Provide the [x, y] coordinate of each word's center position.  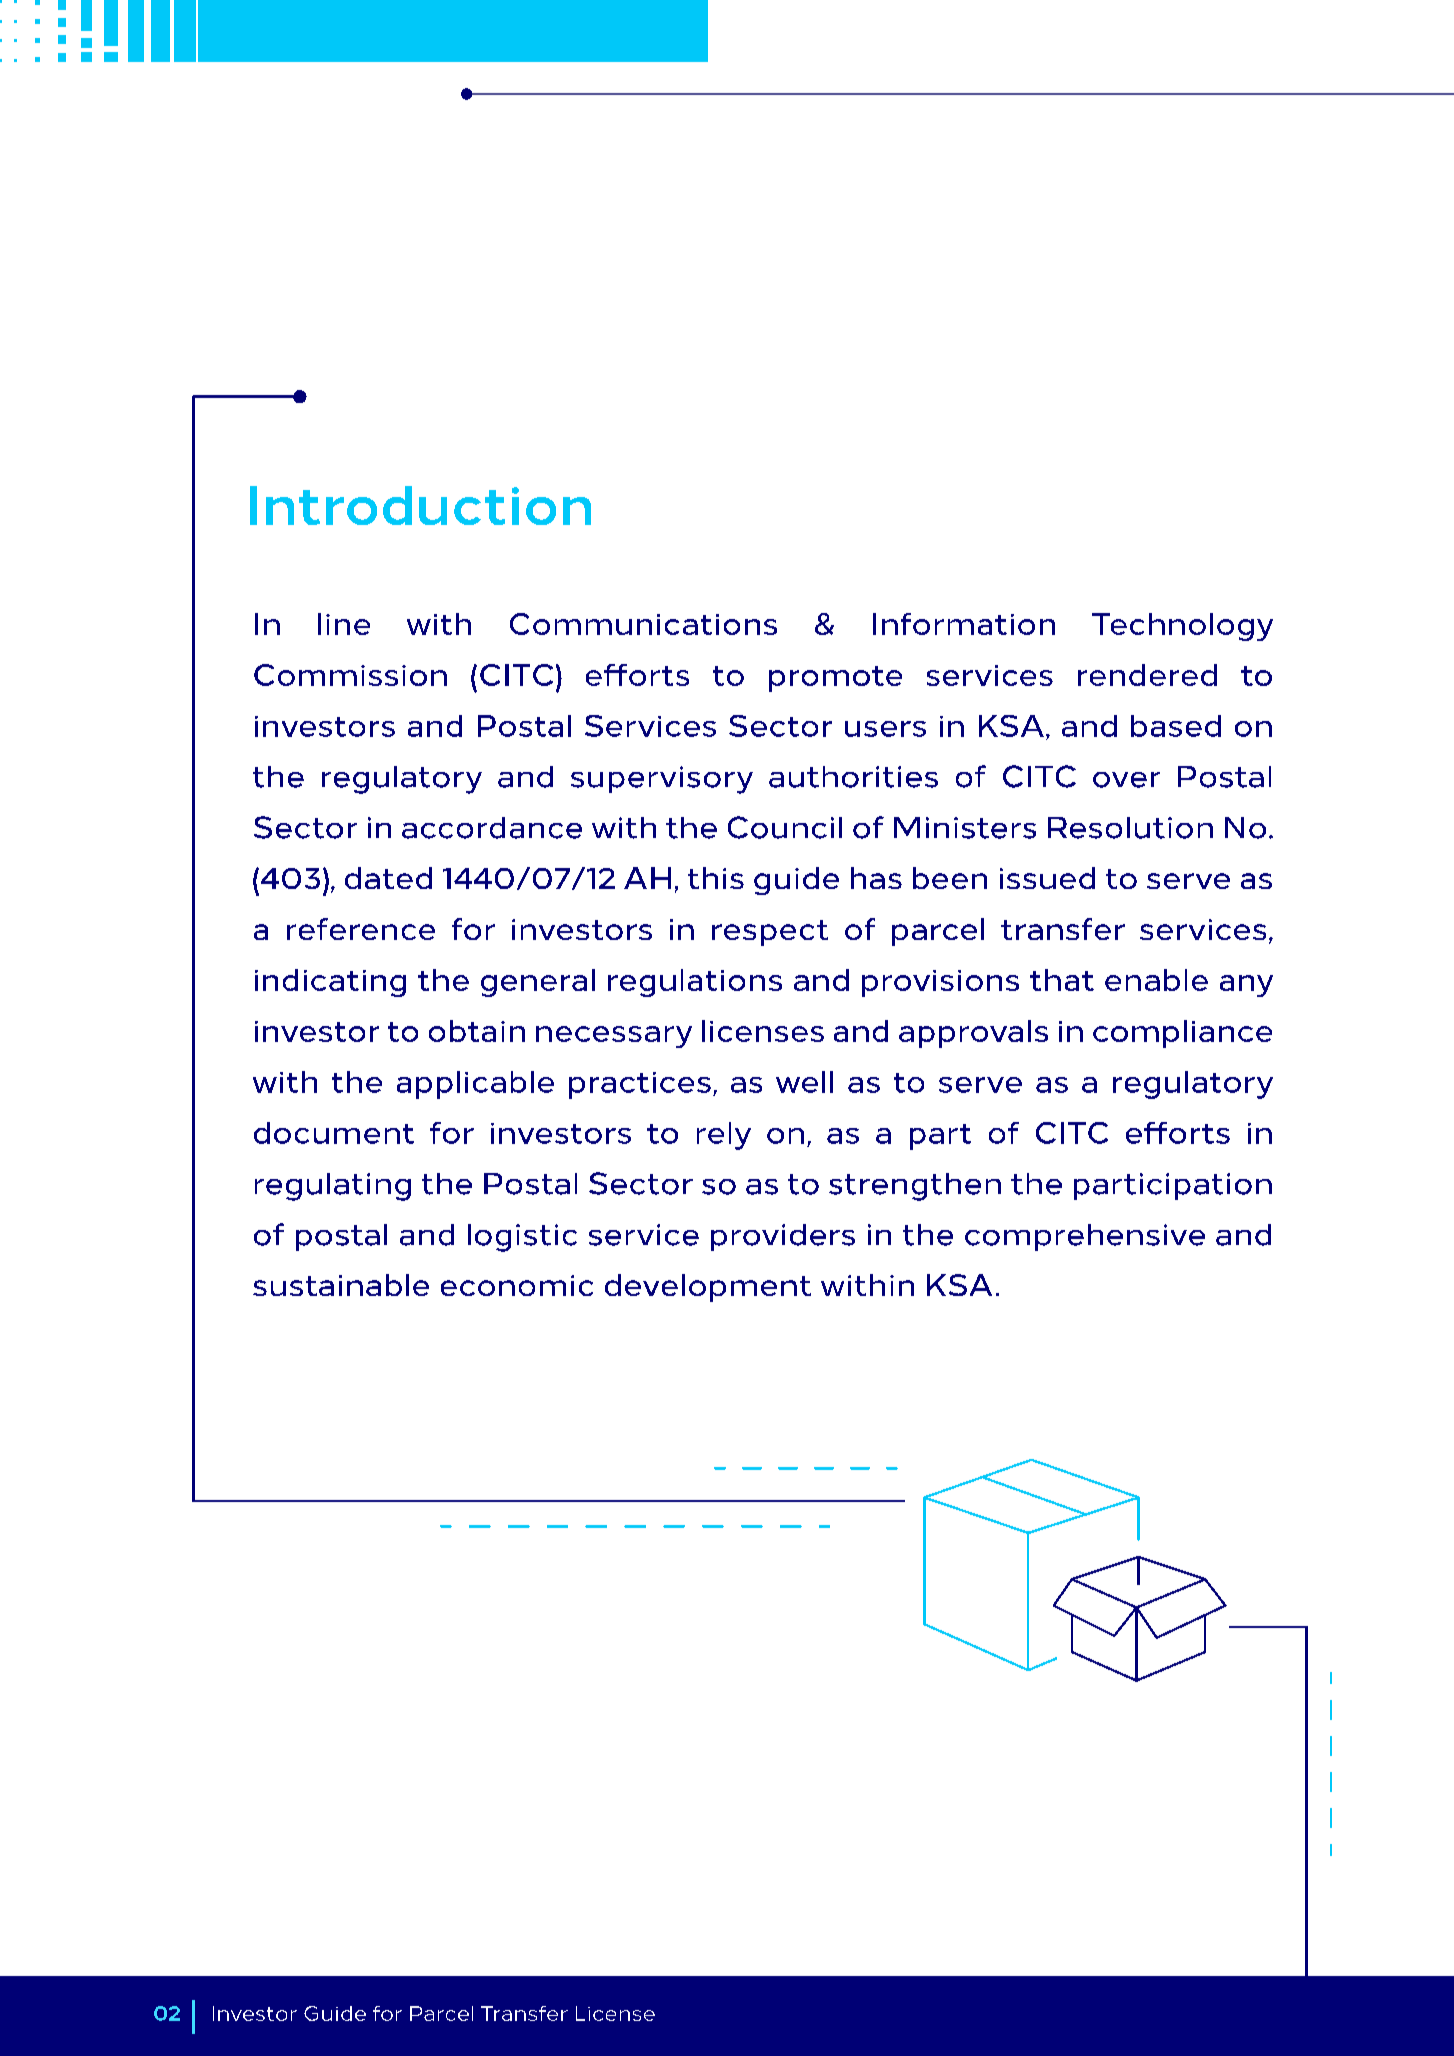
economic [517, 1285]
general [538, 983]
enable [1156, 980]
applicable [475, 1085]
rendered [1147, 675]
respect [770, 933]
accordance [492, 828]
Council [785, 827]
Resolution [1130, 828]
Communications [643, 624]
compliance [1182, 1034]
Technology [1182, 627]
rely [724, 1136]
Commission [350, 675]
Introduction [420, 505]
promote [835, 679]
